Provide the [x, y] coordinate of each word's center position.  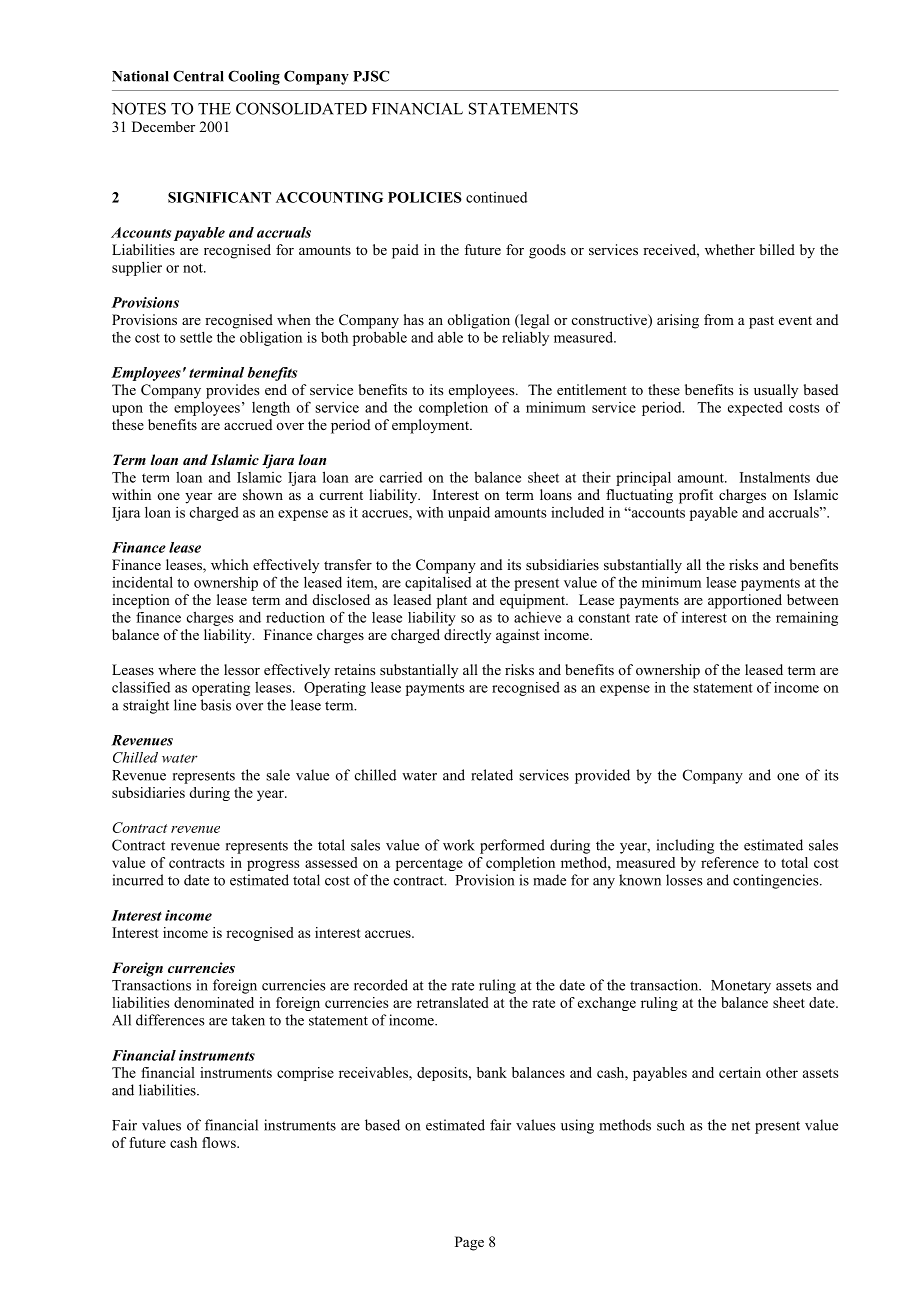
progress [273, 865]
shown [263, 494]
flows [220, 1142]
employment [431, 426]
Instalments [775, 477]
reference [730, 862]
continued [496, 197]
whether [730, 249]
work [459, 845]
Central [198, 76]
